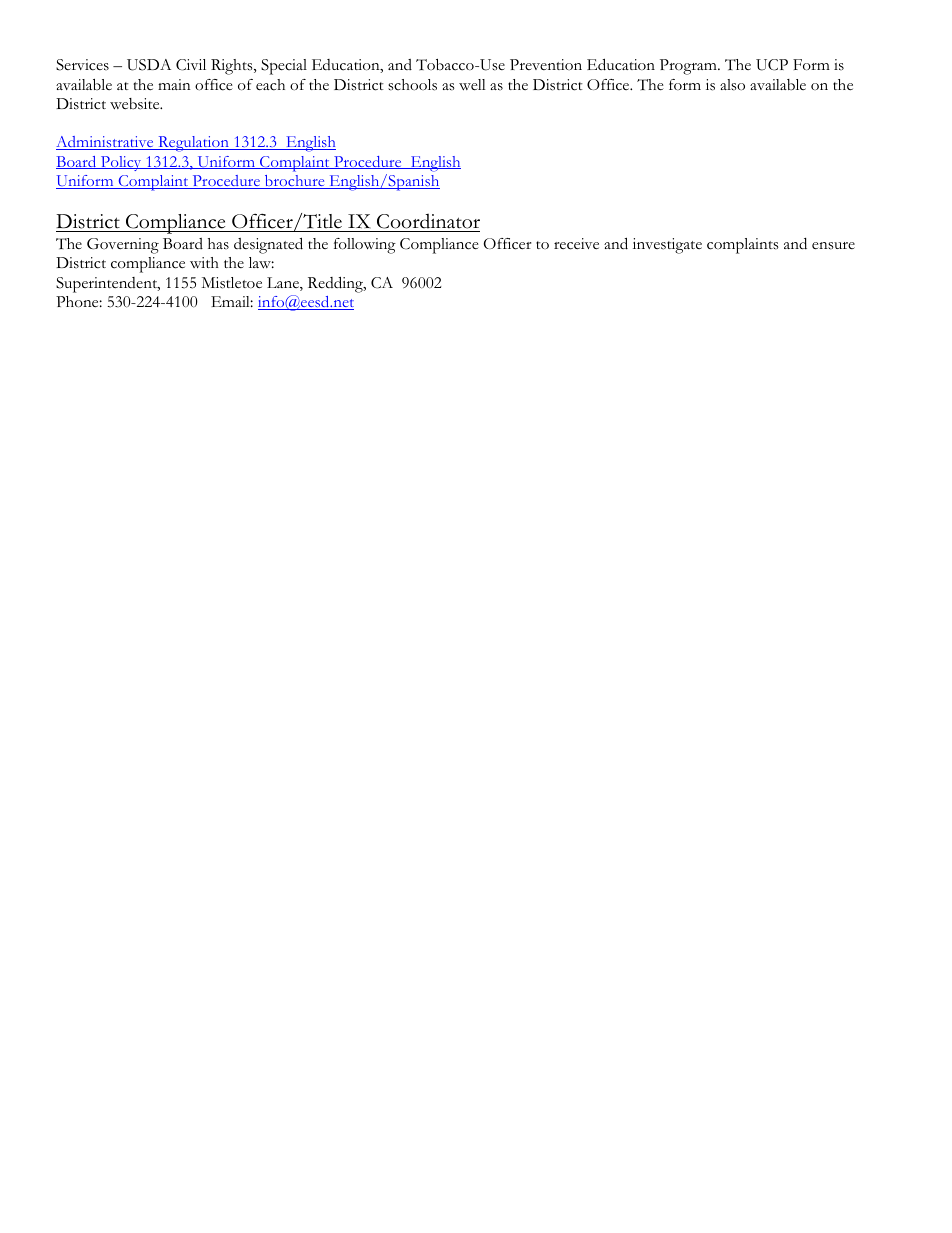  What do you see at coordinates (472, 85) in the page?
I see `well` at bounding box center [472, 85].
